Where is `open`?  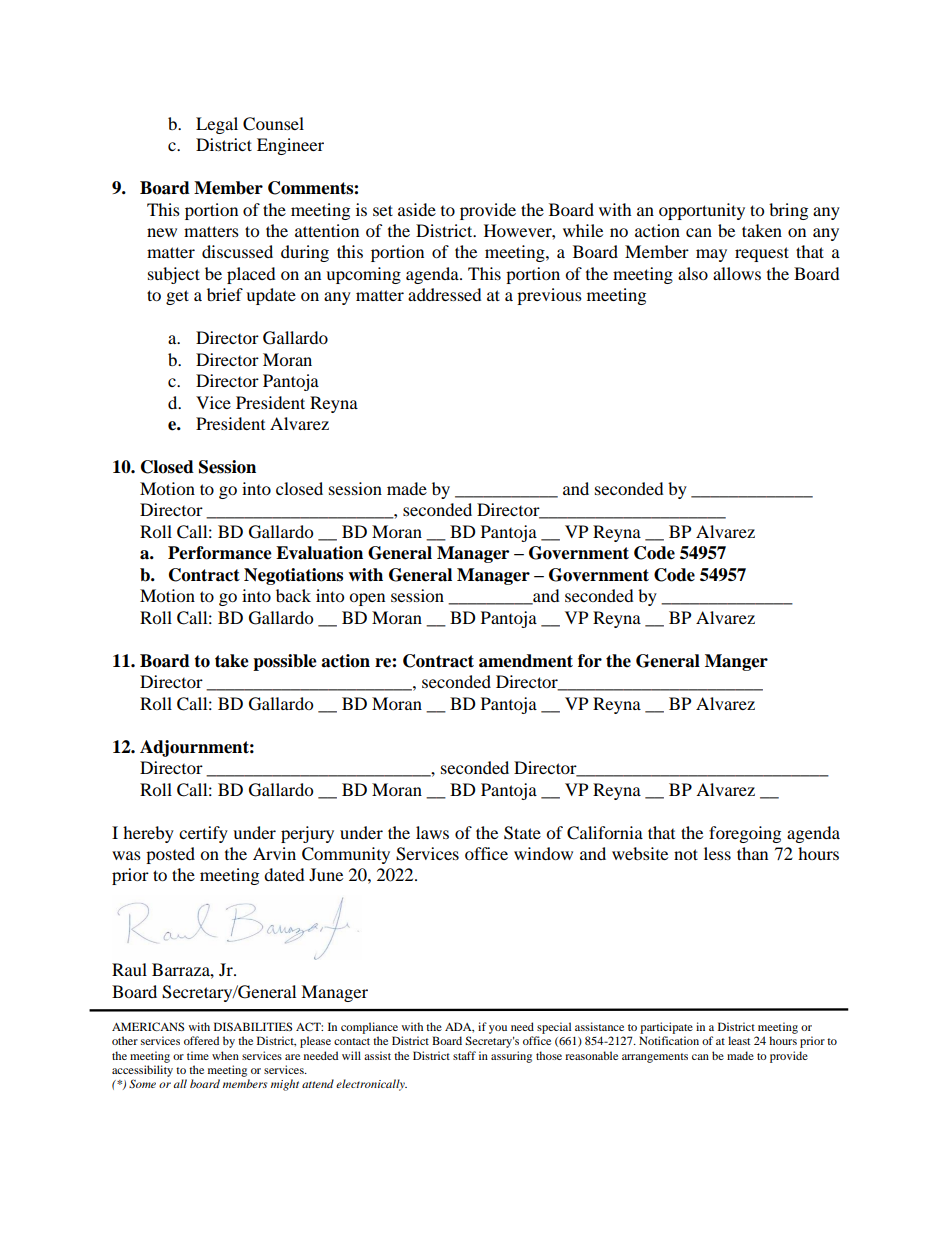
open is located at coordinates (367, 599).
